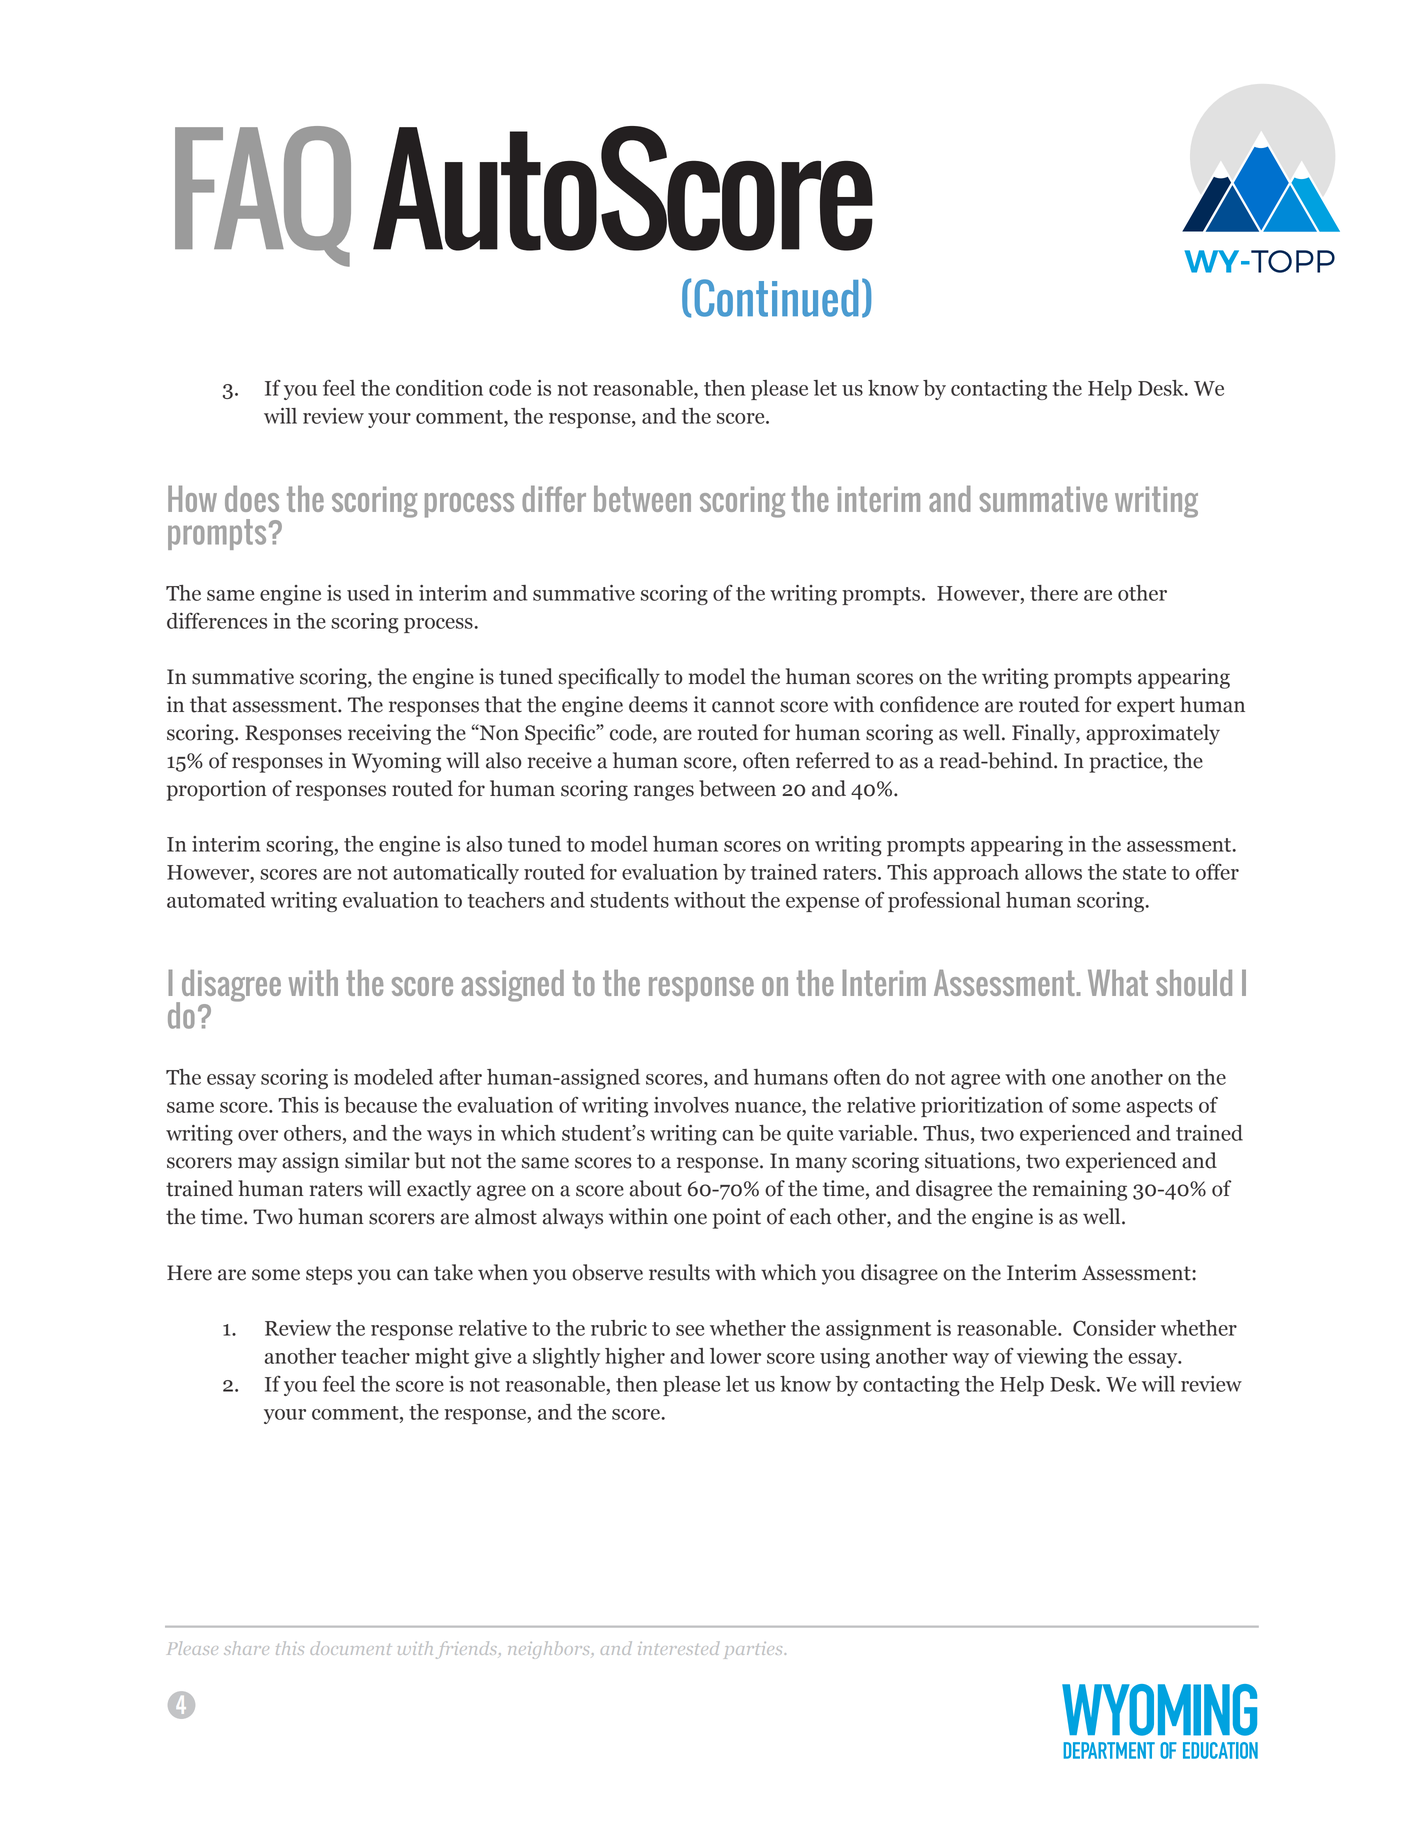  What do you see at coordinates (351, 1648) in the screenshot?
I see `document` at bounding box center [351, 1648].
